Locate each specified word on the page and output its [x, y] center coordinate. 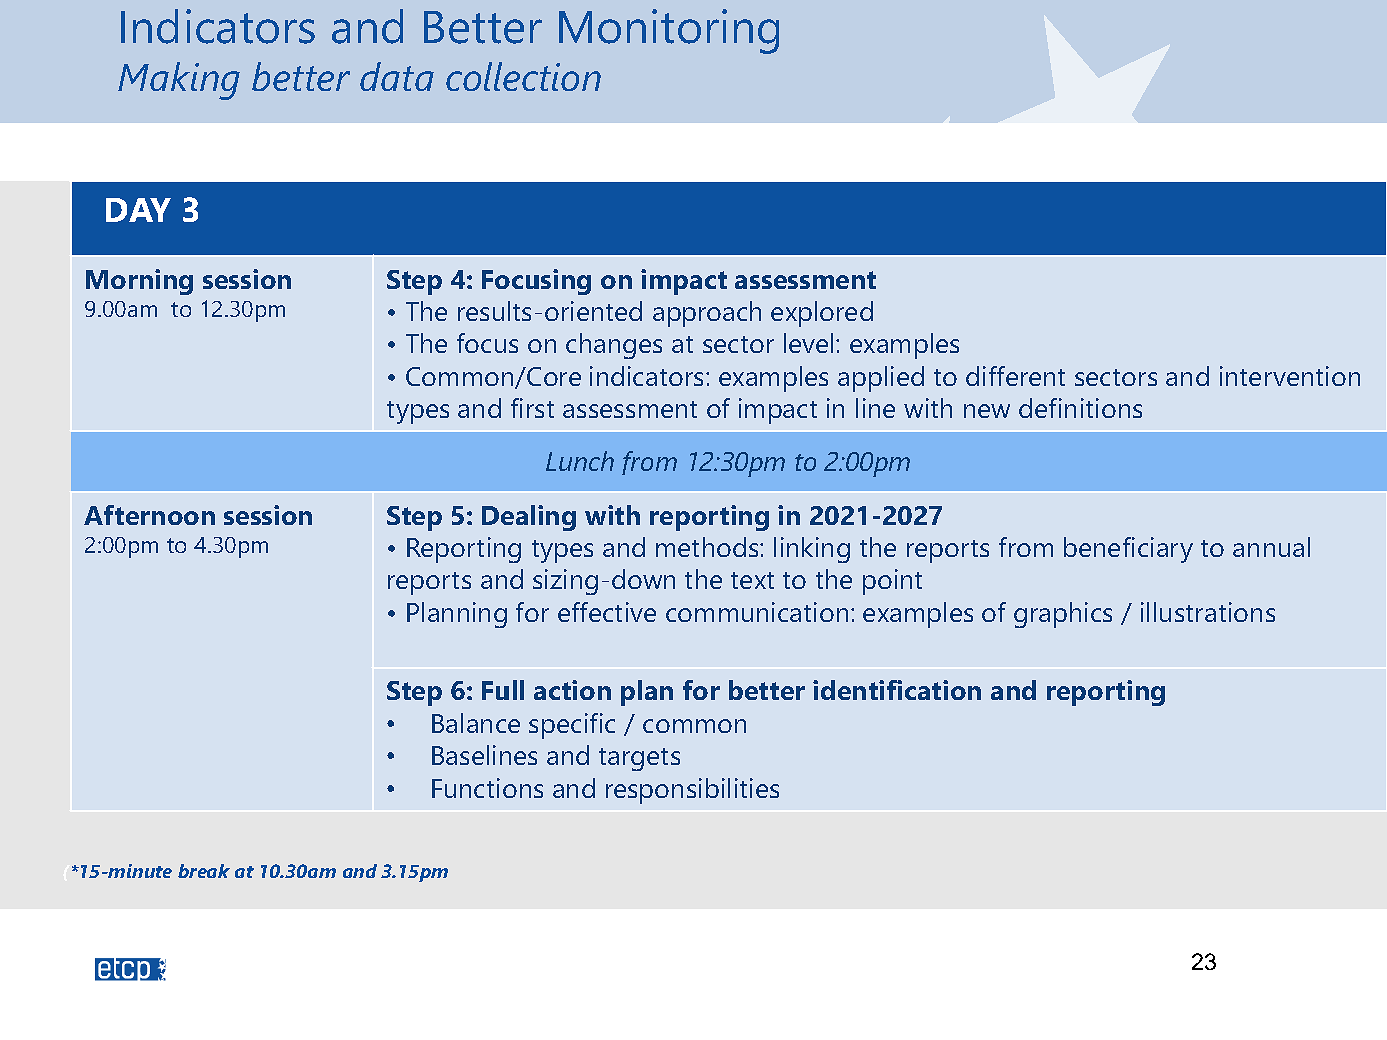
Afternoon [149, 515]
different [1015, 376]
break [204, 871]
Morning [139, 282]
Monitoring [669, 31]
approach [707, 314]
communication [757, 612]
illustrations [1208, 612]
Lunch [580, 461]
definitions [1080, 408]
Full [503, 690]
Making [179, 81]
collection [523, 76]
